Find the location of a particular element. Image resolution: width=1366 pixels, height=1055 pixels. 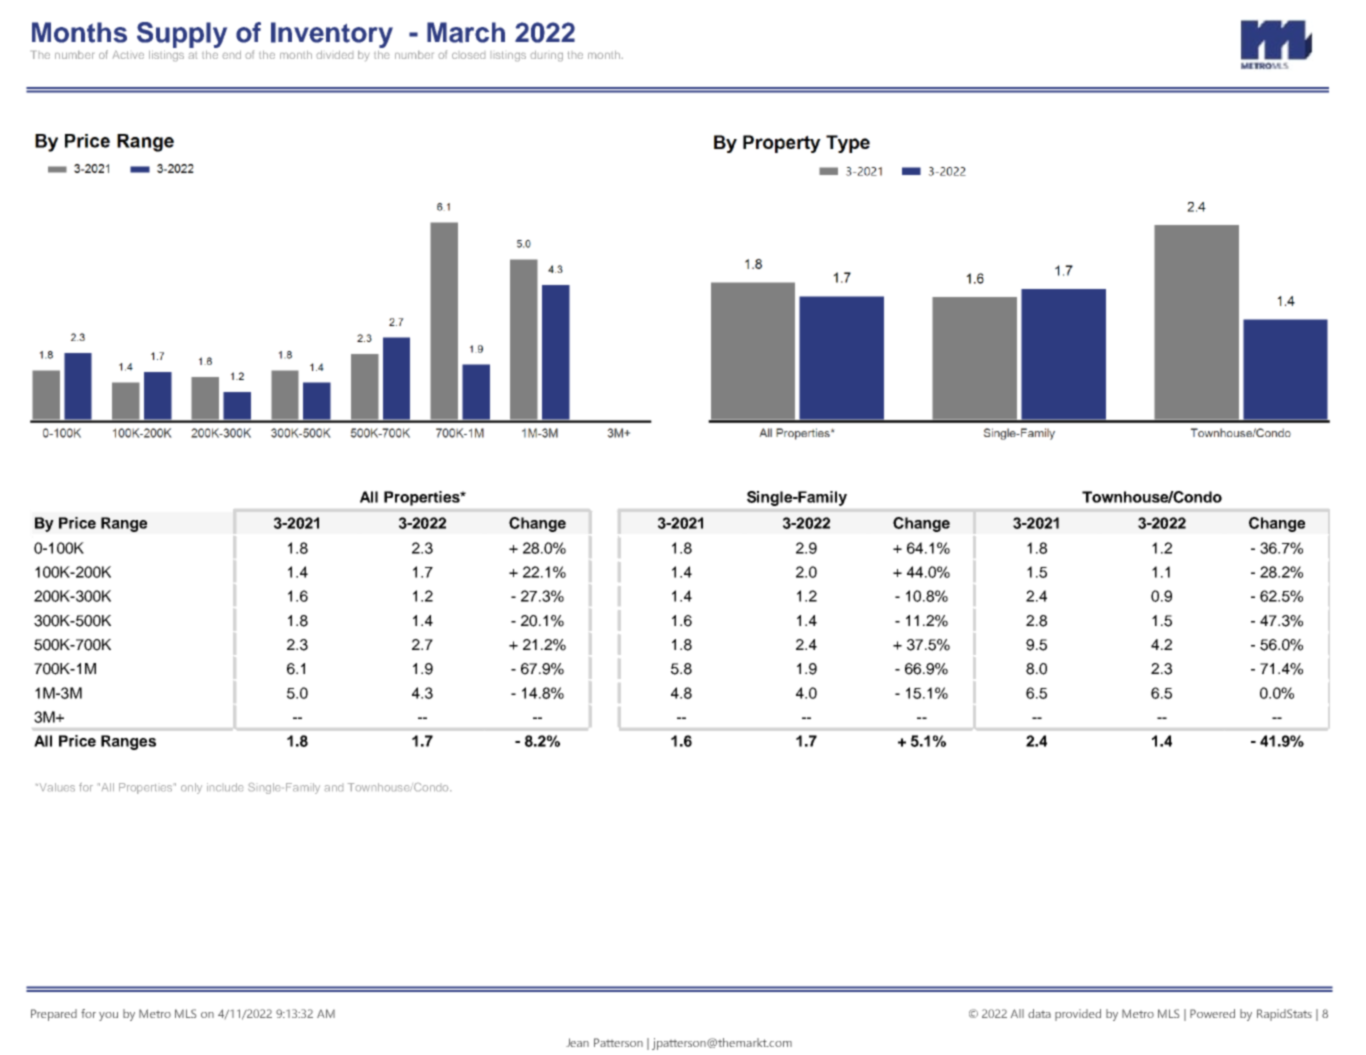

during is located at coordinates (547, 56).
